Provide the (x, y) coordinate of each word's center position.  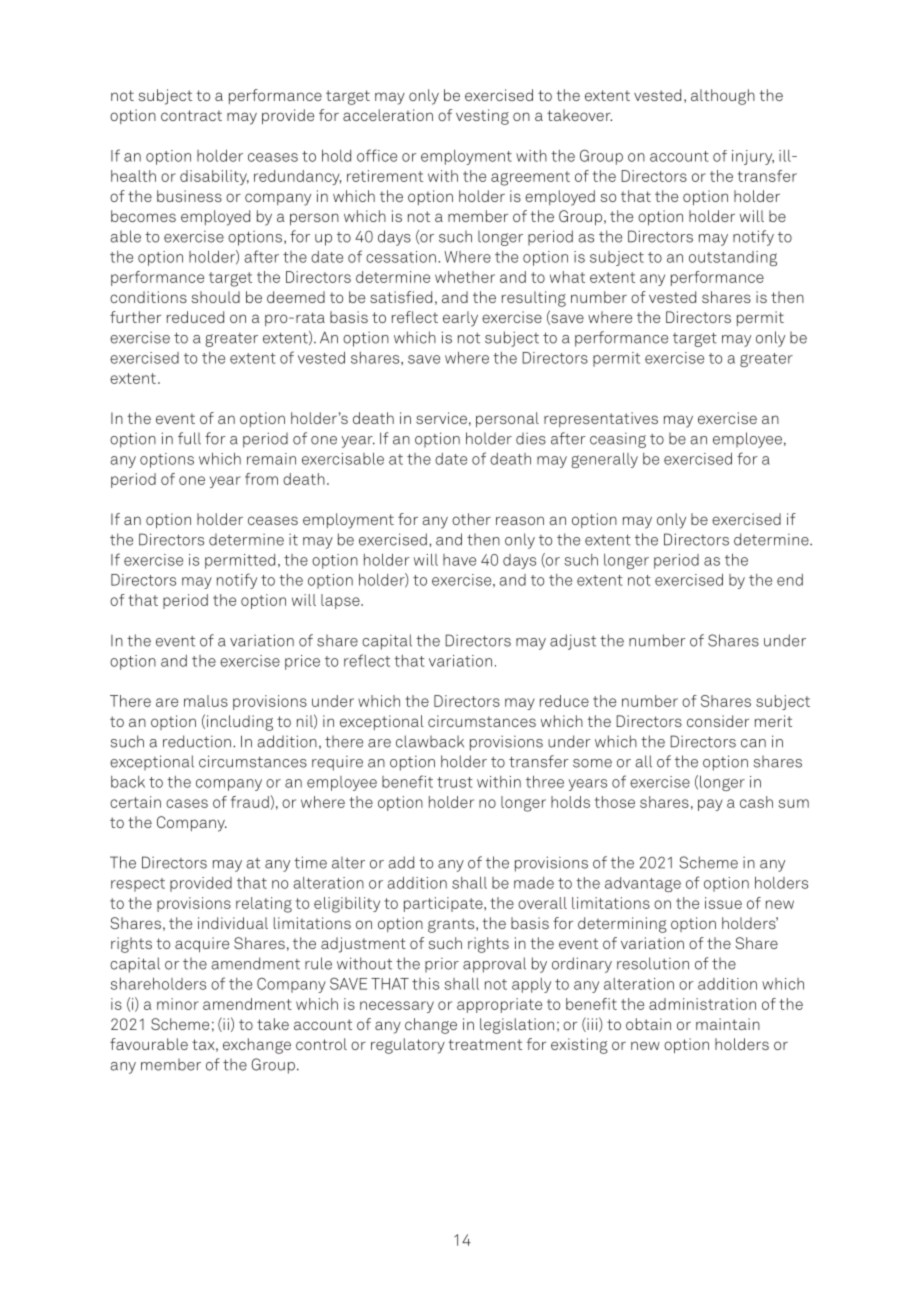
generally (604, 460)
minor (178, 1004)
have (459, 560)
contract (191, 115)
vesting (482, 117)
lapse (341, 601)
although (723, 97)
